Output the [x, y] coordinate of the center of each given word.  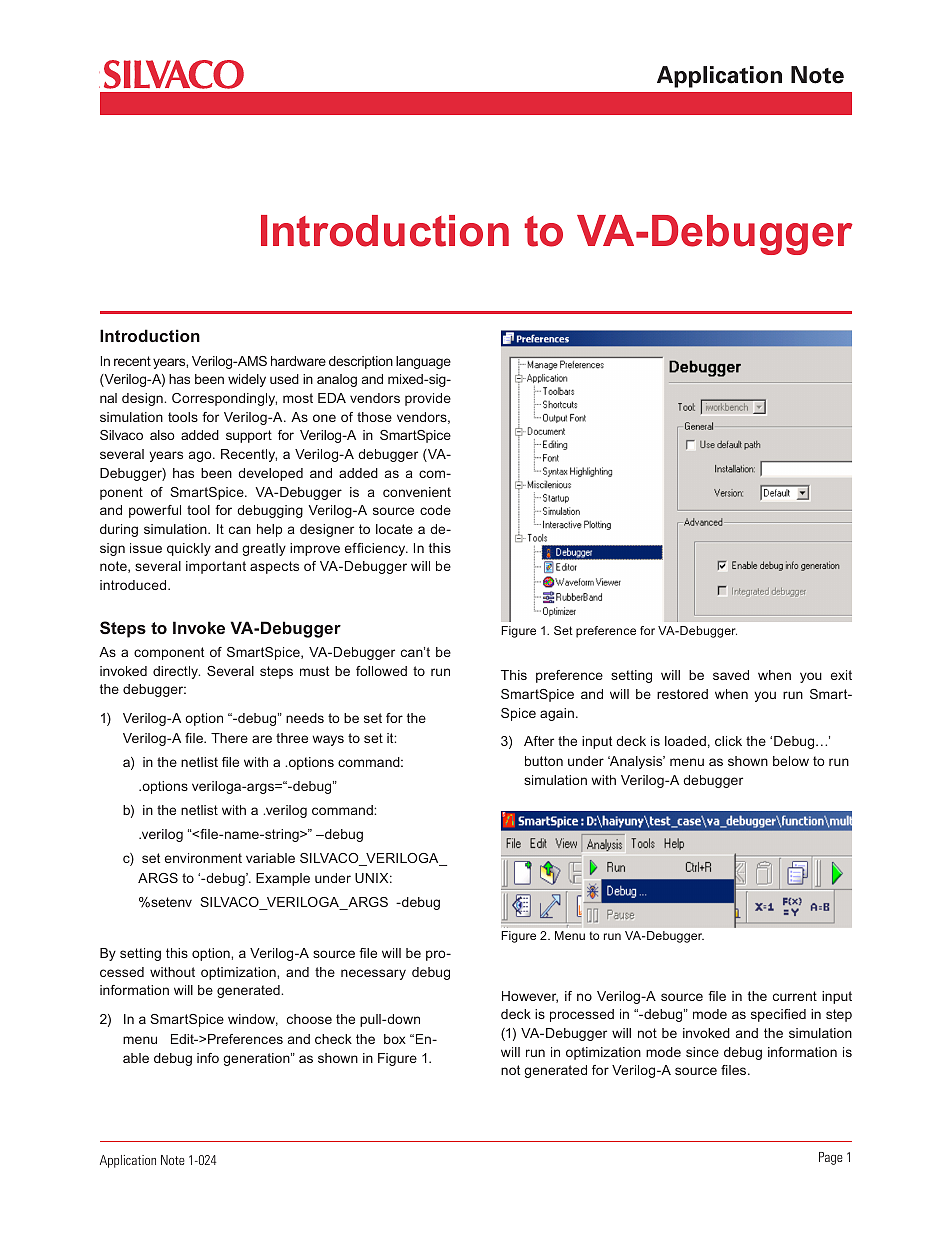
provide [428, 399]
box [395, 1039]
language [423, 362]
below [791, 761]
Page [831, 1158]
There [229, 738]
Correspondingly [224, 399]
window [253, 1020]
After [539, 741]
